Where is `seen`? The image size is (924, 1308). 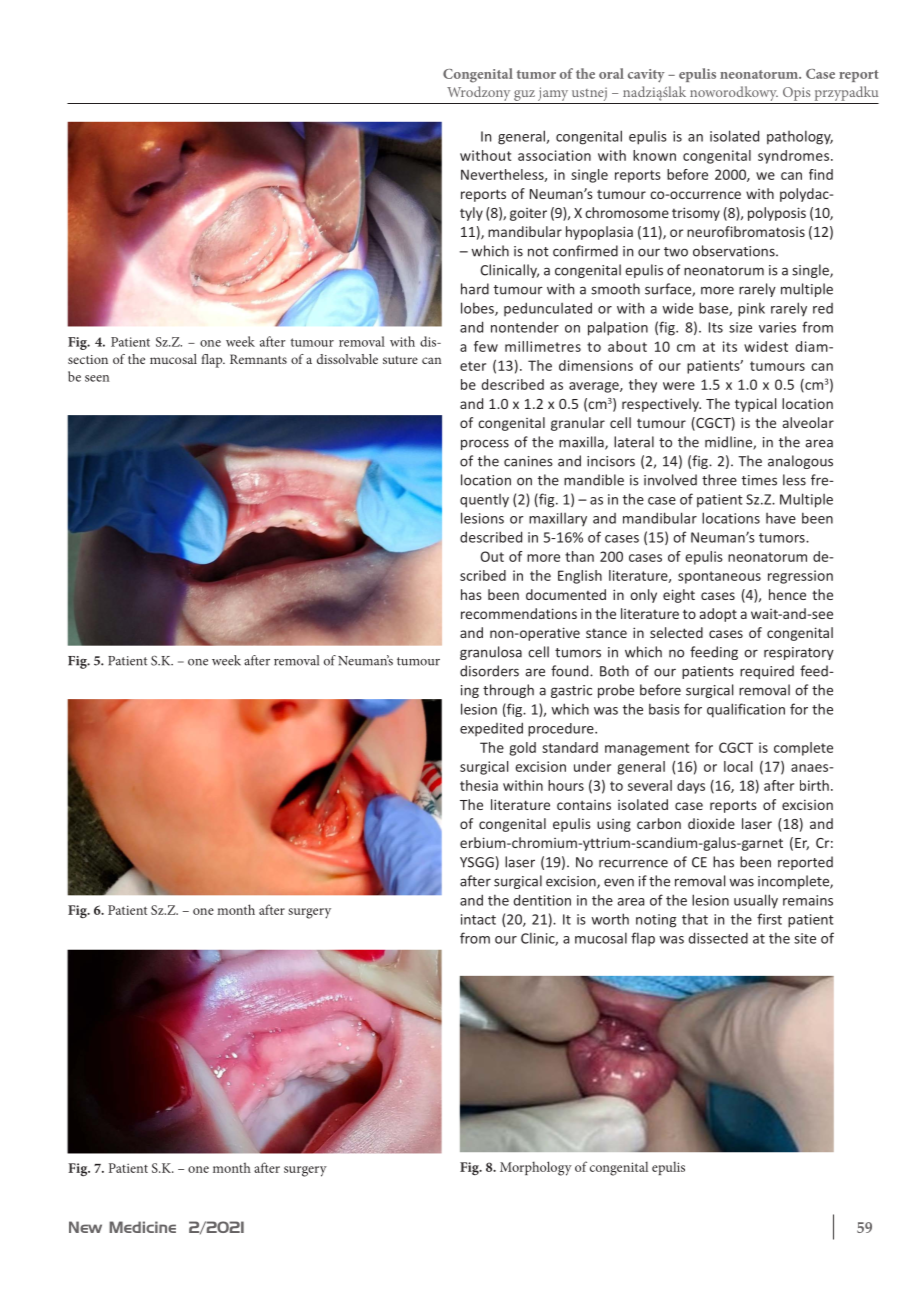
seen is located at coordinates (97, 378).
